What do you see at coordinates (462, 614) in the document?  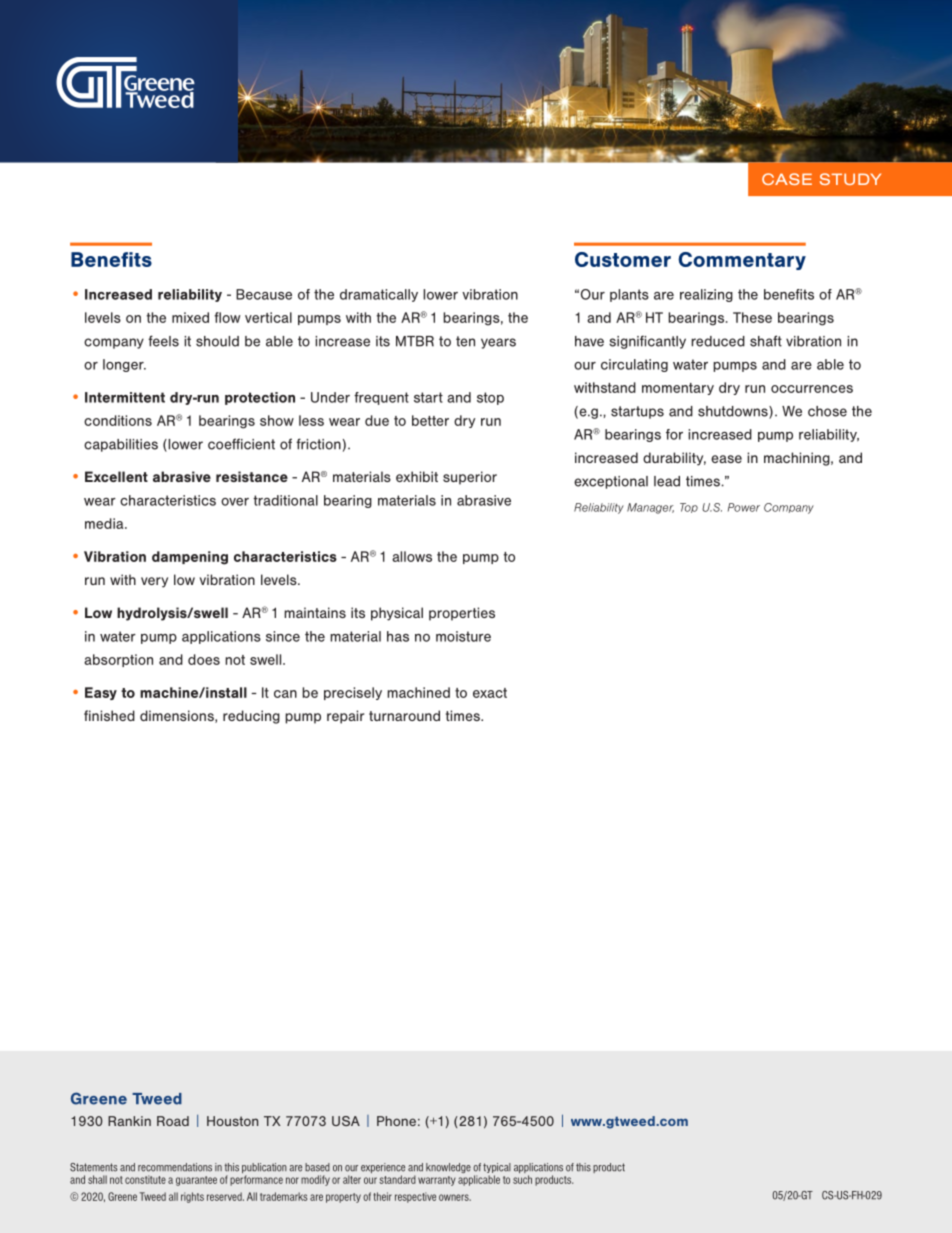 I see `properties` at bounding box center [462, 614].
